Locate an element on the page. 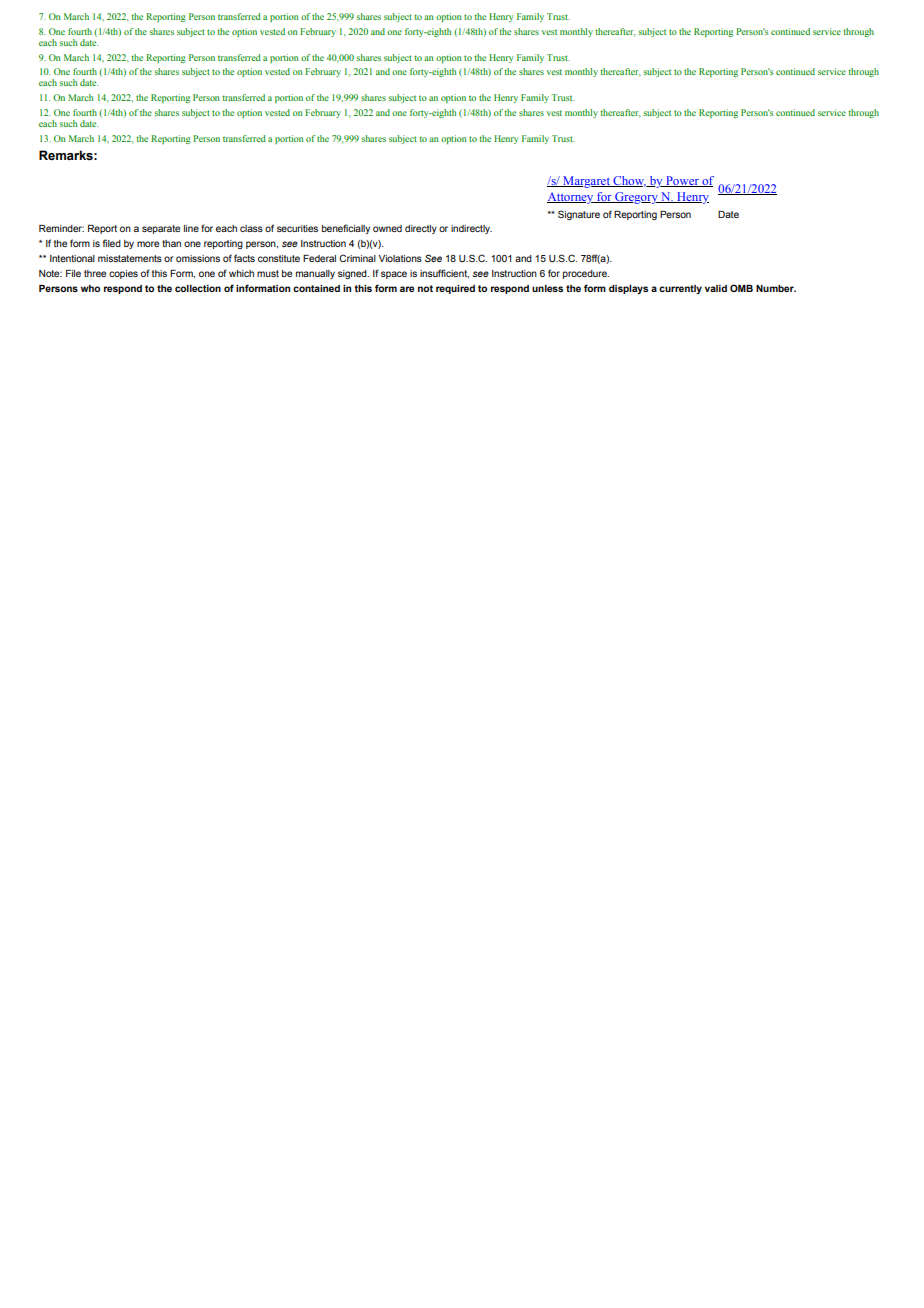 This page has width=924, height=1308. required is located at coordinates (455, 289).
